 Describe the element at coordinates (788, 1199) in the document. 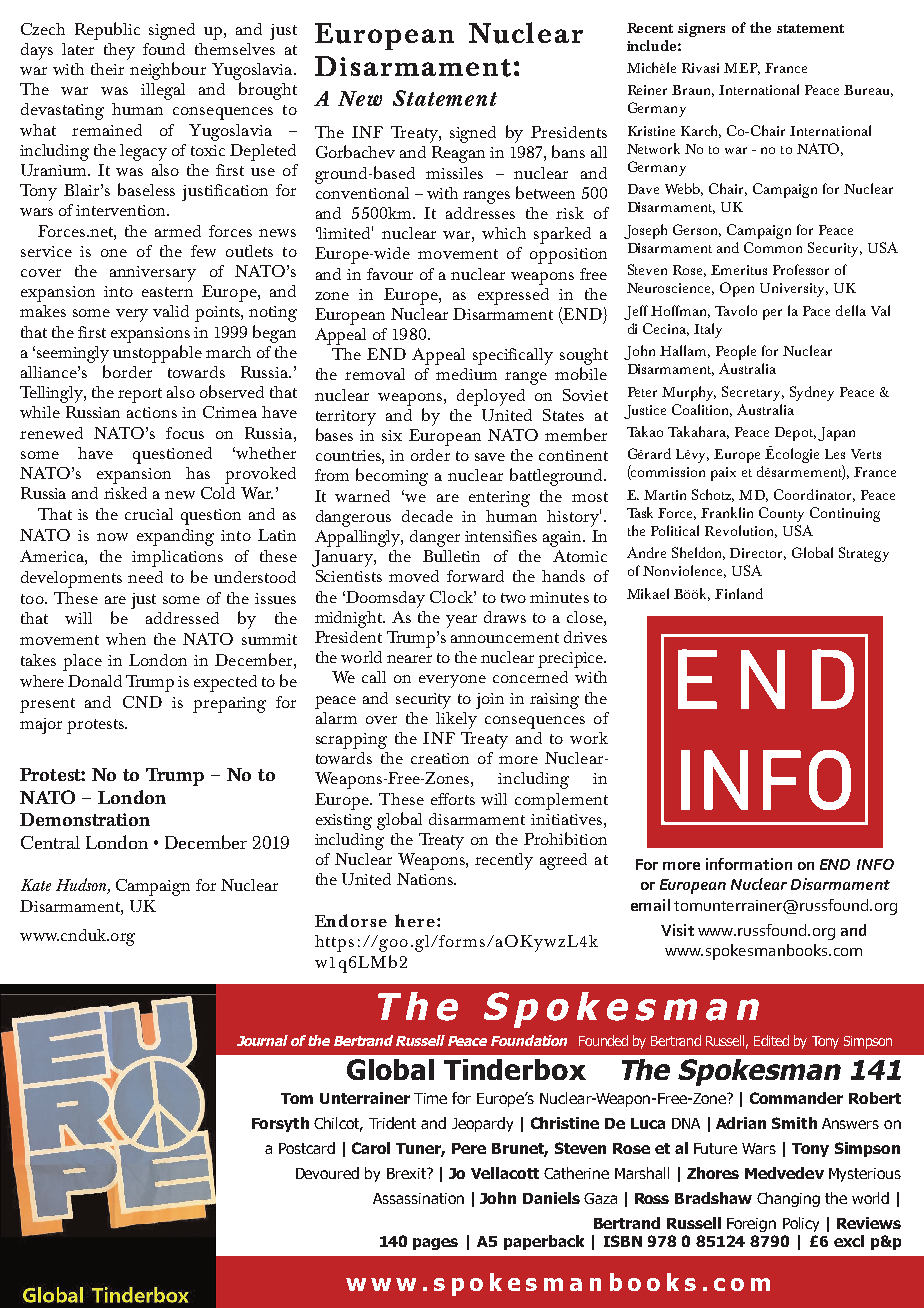

I see `Changing` at that location.
